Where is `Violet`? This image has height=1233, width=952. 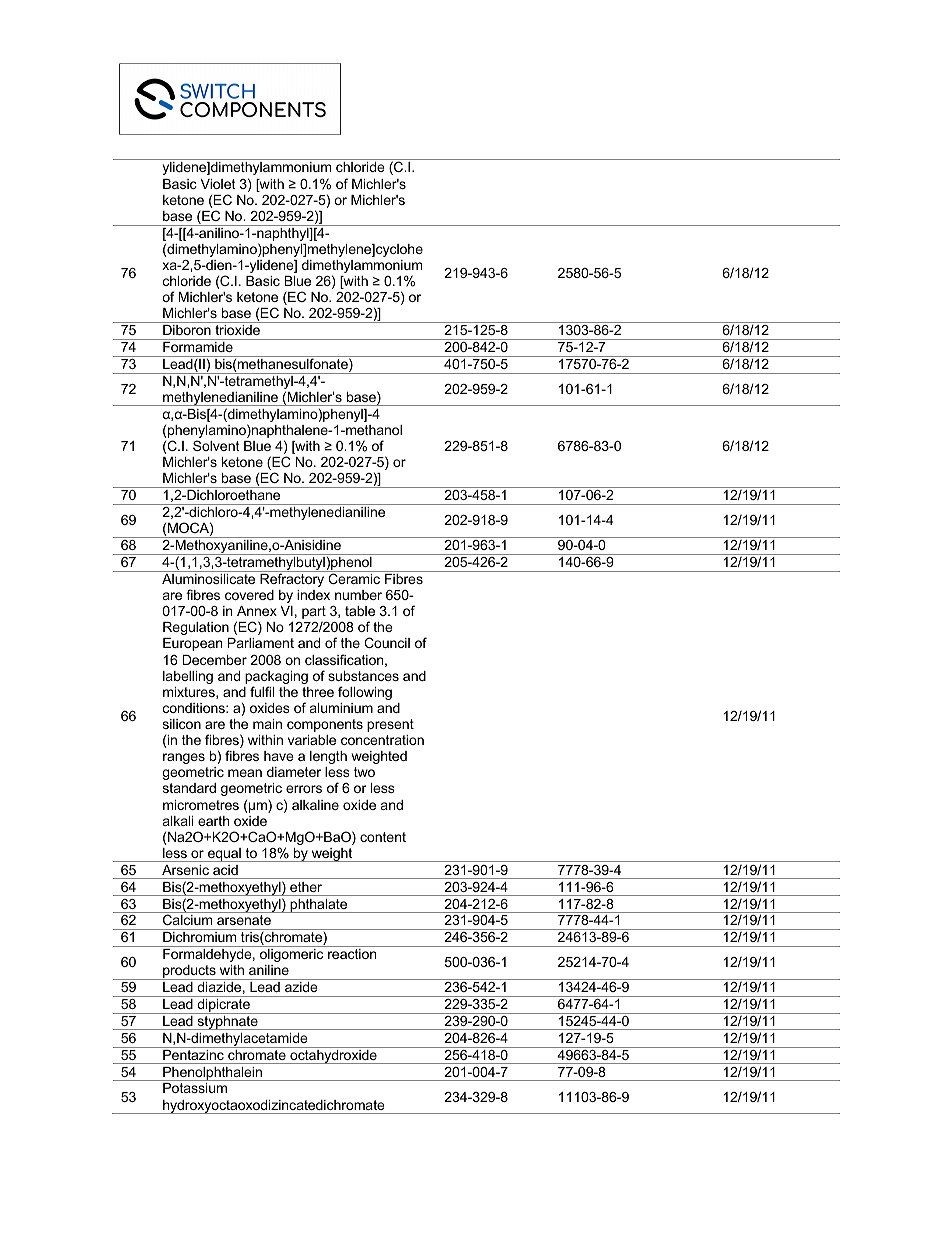
Violet is located at coordinates (218, 184).
